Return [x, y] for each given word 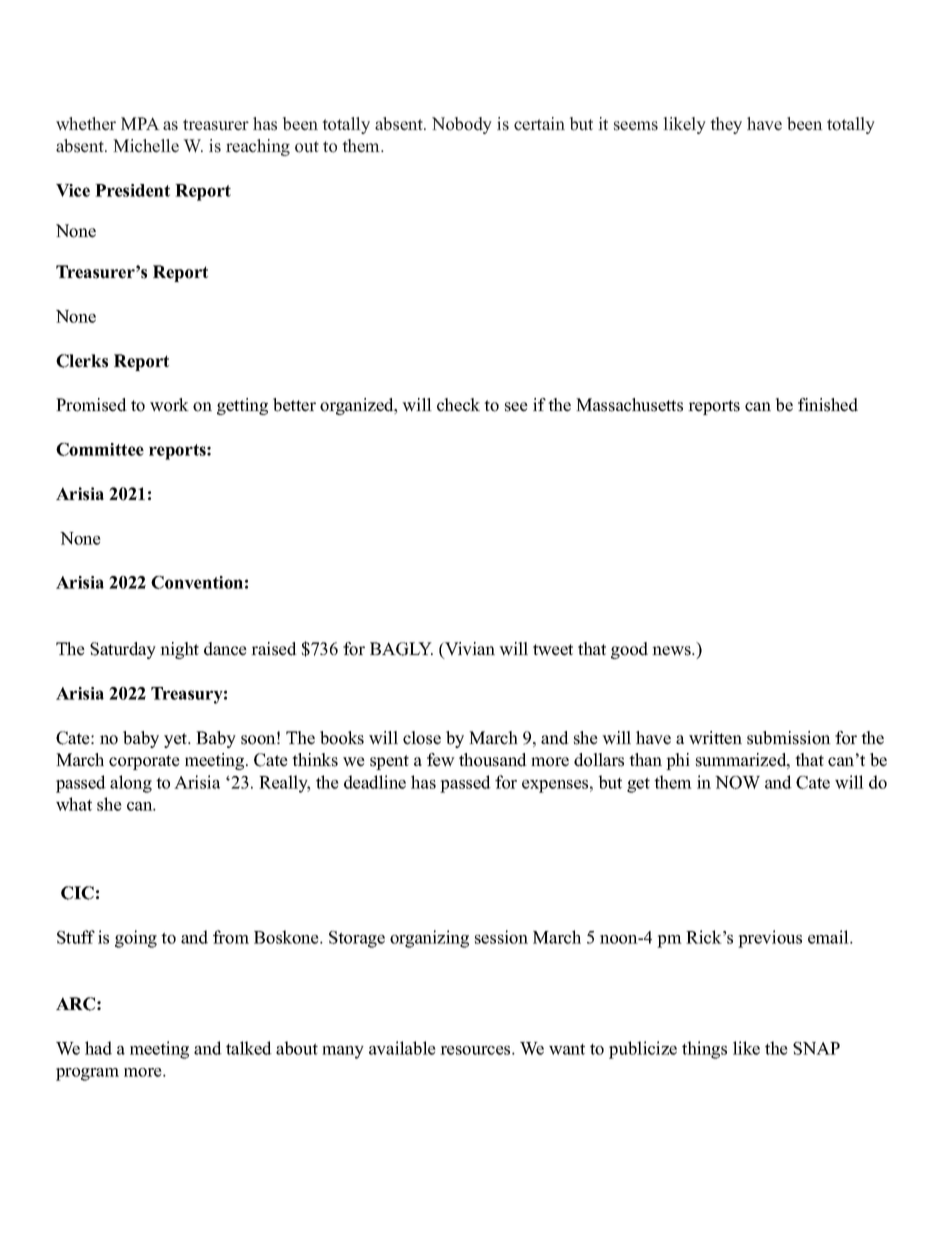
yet [177, 740]
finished [828, 405]
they [726, 125]
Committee [100, 449]
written [715, 738]
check [458, 405]
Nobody [462, 125]
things [704, 1050]
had [98, 1048]
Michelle [146, 146]
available [402, 1048]
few [441, 760]
